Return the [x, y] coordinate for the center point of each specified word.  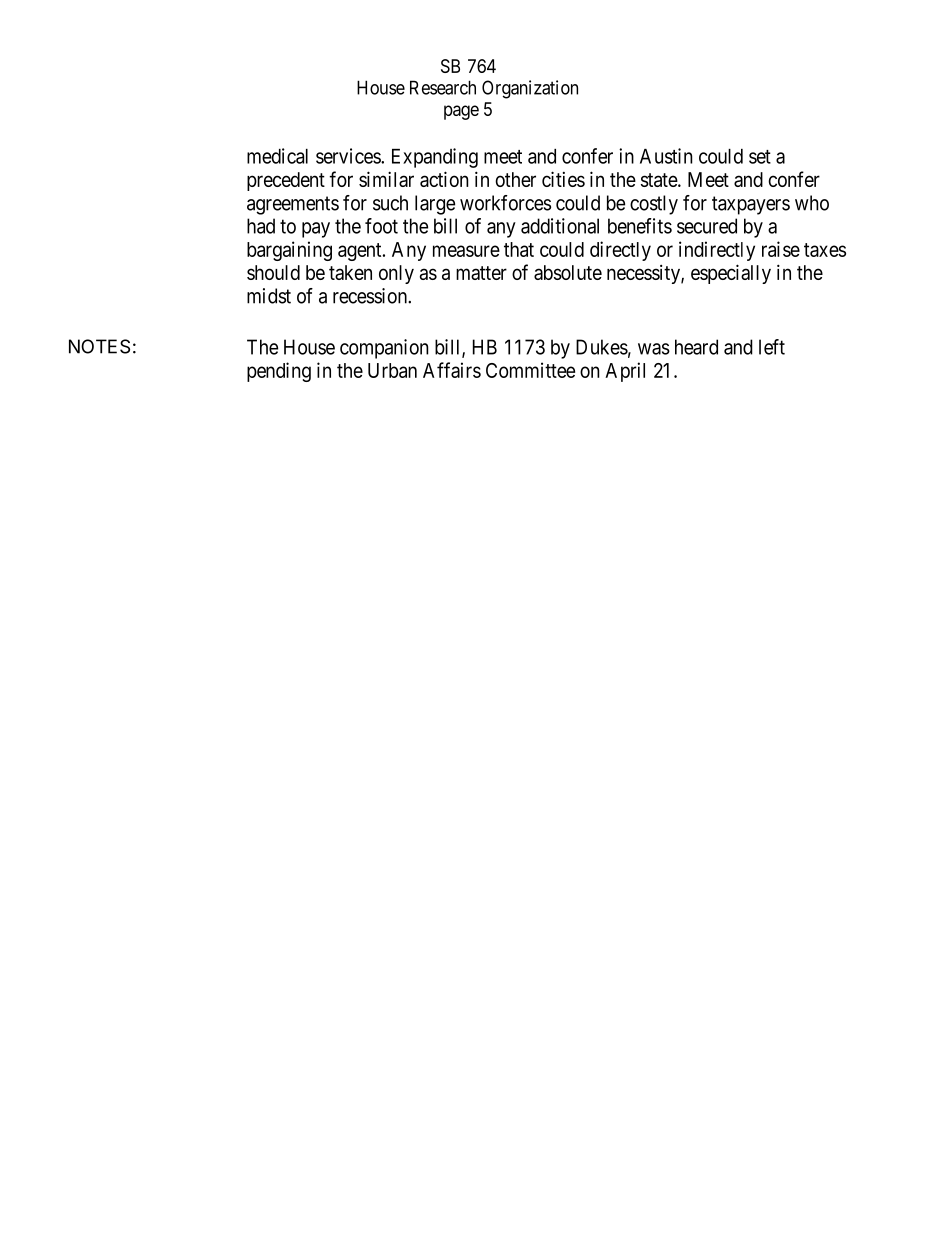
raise [781, 249]
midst [269, 296]
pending [279, 372]
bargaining [289, 251]
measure [466, 251]
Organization [530, 89]
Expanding [435, 158]
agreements [293, 205]
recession [371, 296]
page [461, 112]
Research [443, 87]
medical [277, 156]
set [760, 157]
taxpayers [751, 205]
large [435, 205]
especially [731, 274]
